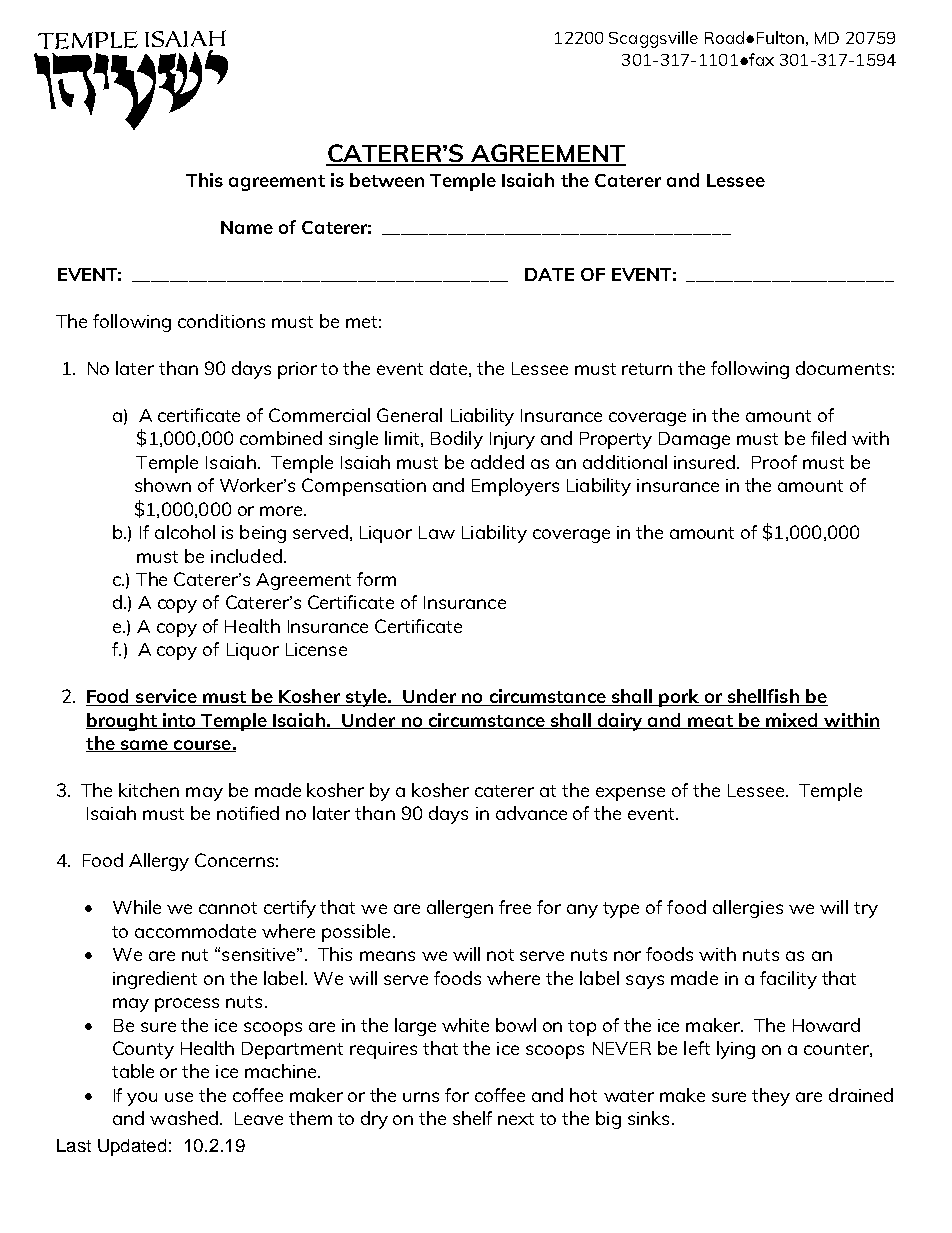 Image resolution: width=952 pixels, height=1233 pixels. I want to click on between, so click(387, 180).
